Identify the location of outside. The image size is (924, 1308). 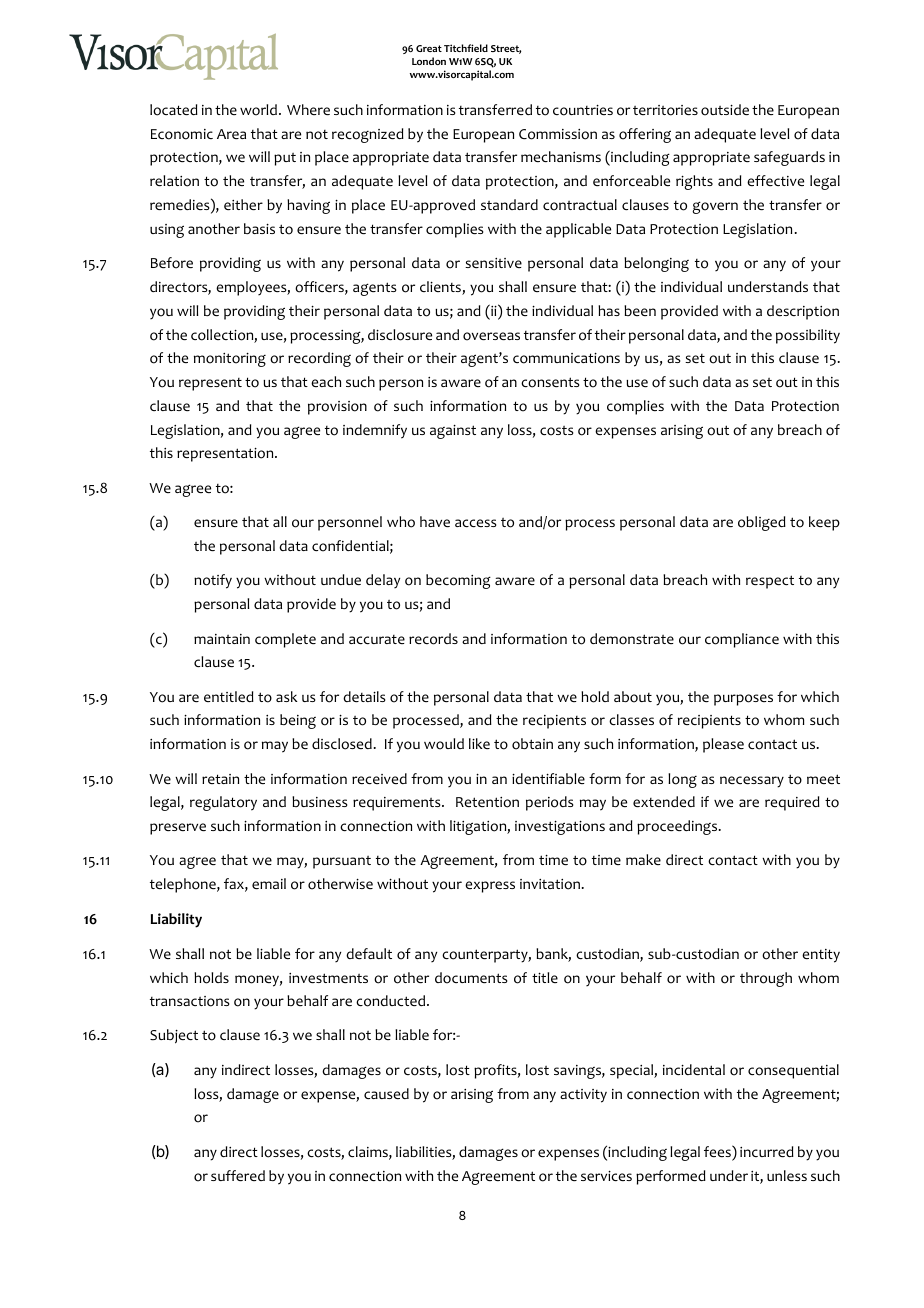
(725, 110).
